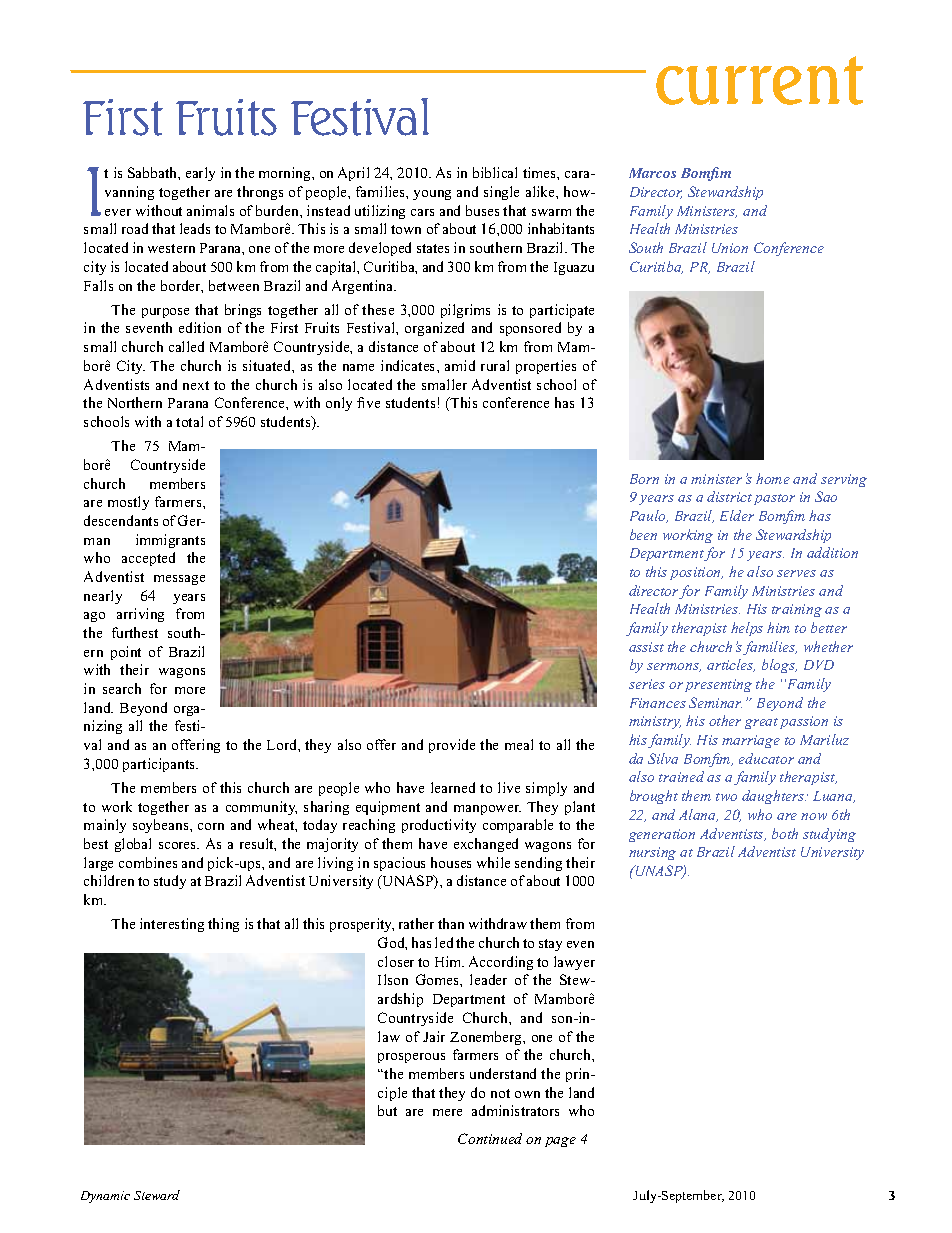  I want to click on accepted, so click(148, 559).
